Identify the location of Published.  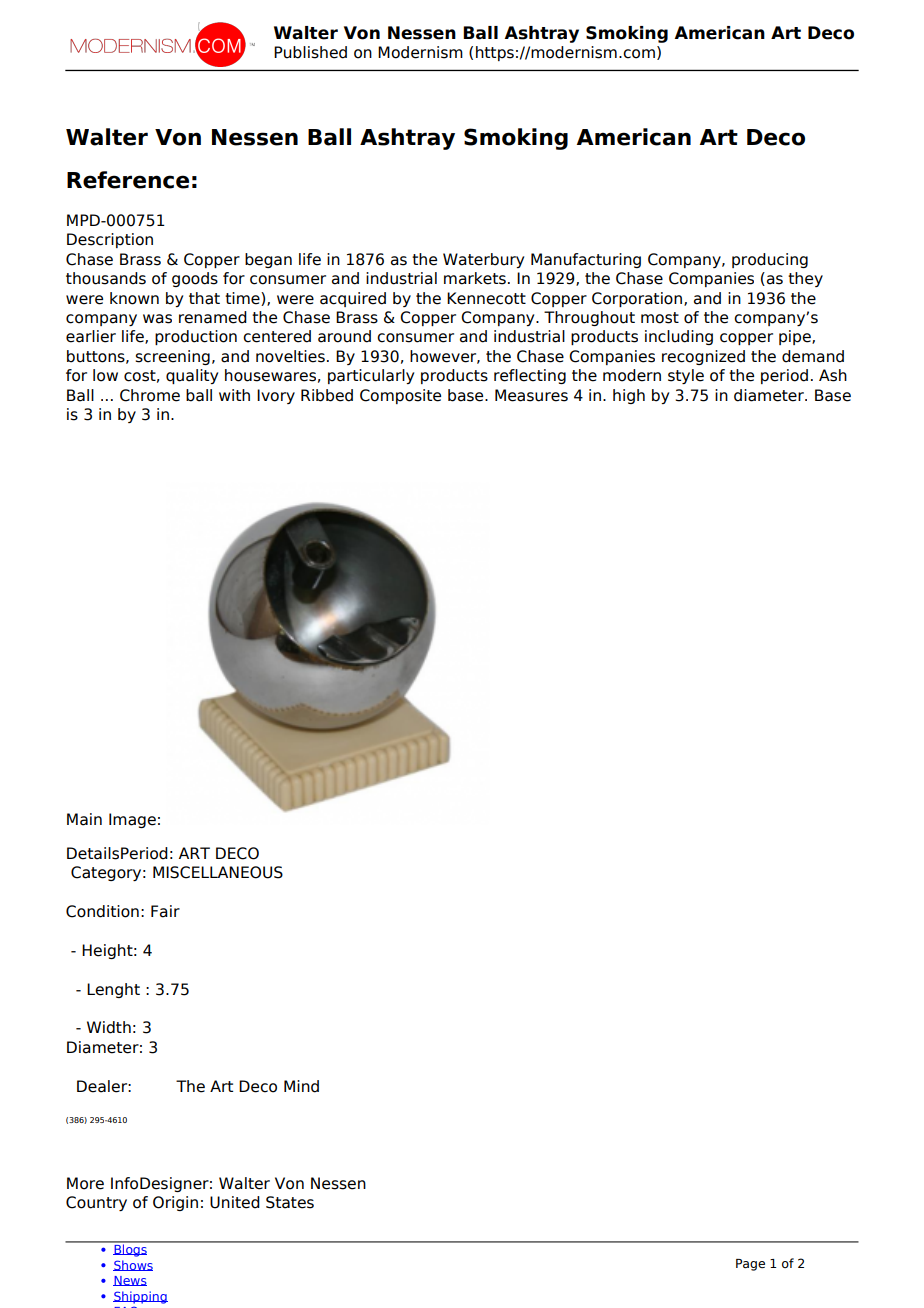
(310, 52).
